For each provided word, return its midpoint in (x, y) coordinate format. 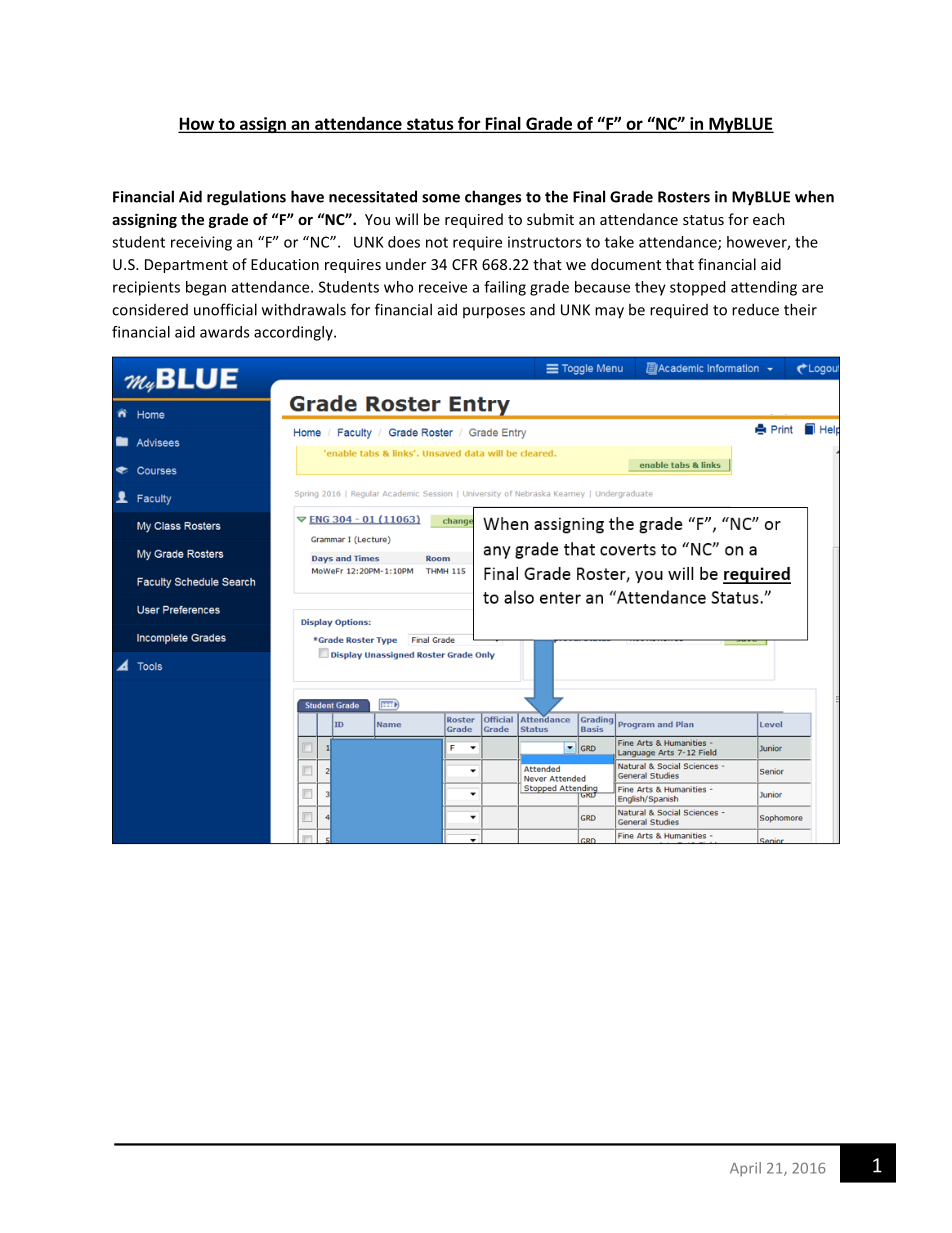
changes (493, 198)
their (800, 309)
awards (224, 332)
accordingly (294, 333)
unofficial (225, 309)
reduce (755, 309)
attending (764, 288)
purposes (494, 313)
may (609, 313)
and (542, 309)
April (745, 1169)
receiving (201, 243)
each (769, 219)
